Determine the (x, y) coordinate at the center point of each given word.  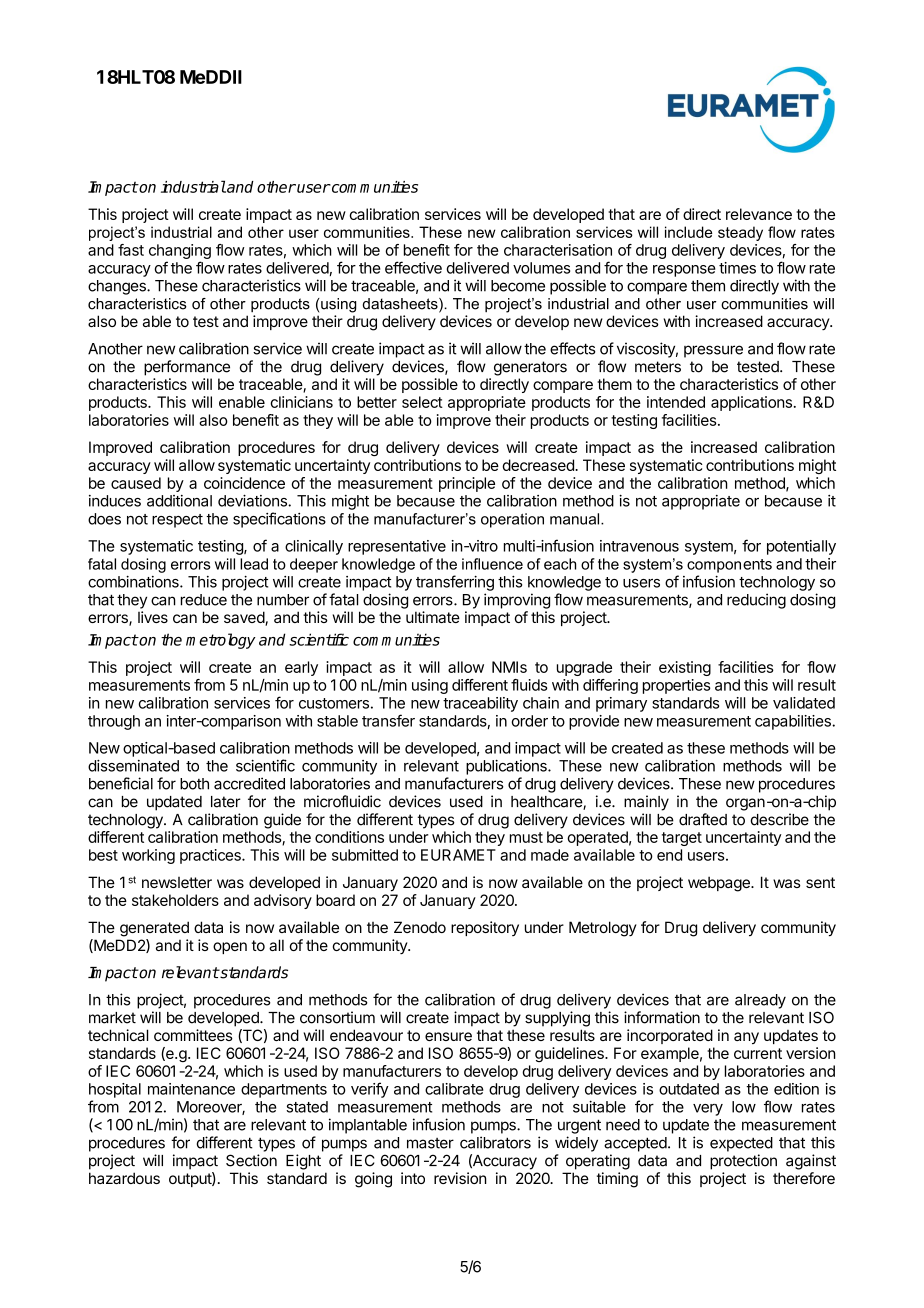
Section (251, 1160)
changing (180, 251)
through (114, 722)
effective (413, 267)
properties (677, 686)
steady (740, 233)
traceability (480, 704)
